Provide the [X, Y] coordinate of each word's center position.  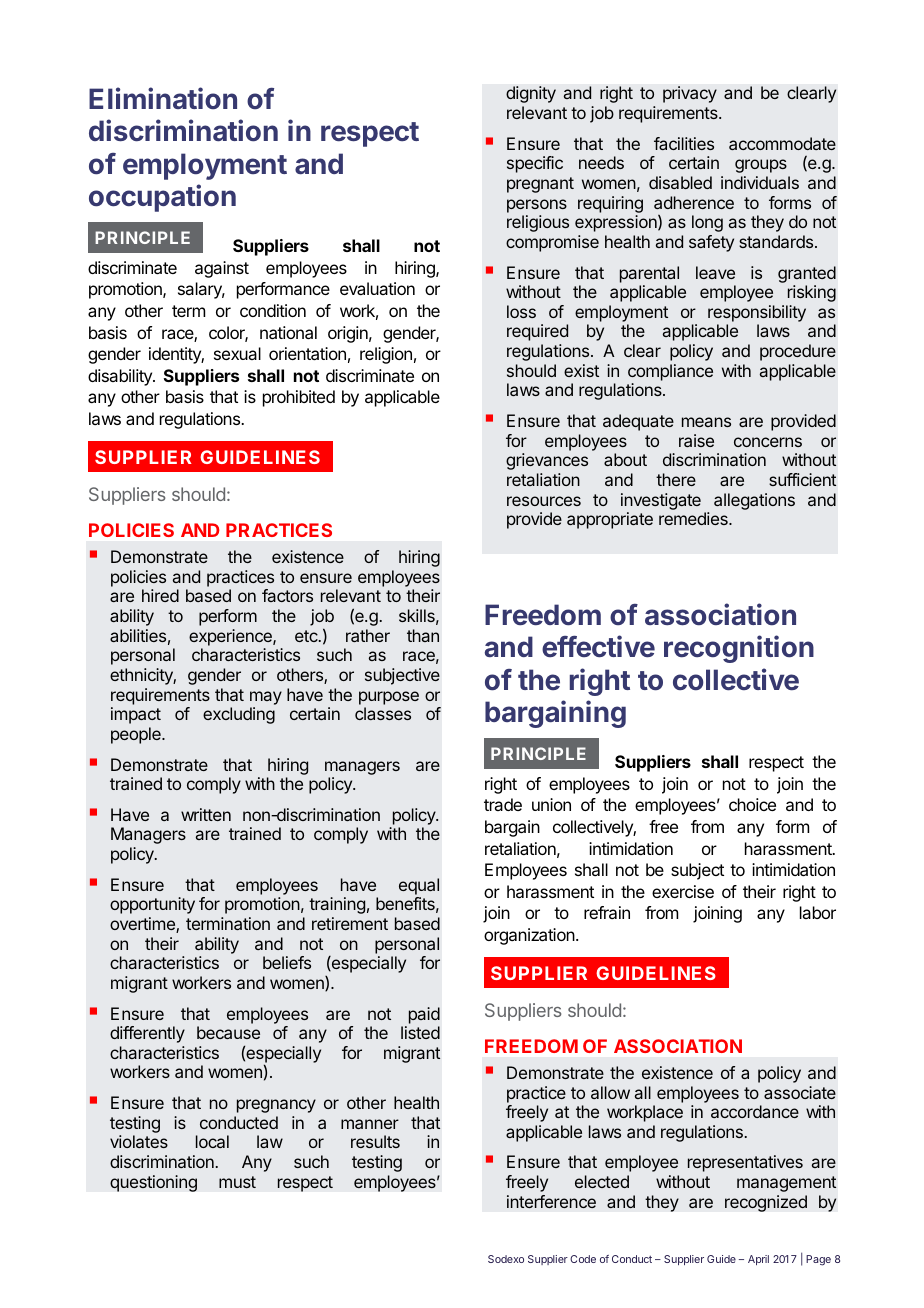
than [423, 635]
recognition [739, 649]
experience [231, 637]
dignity [531, 94]
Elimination [163, 98]
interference [551, 1201]
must [237, 1182]
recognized [766, 1203]
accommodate [782, 143]
